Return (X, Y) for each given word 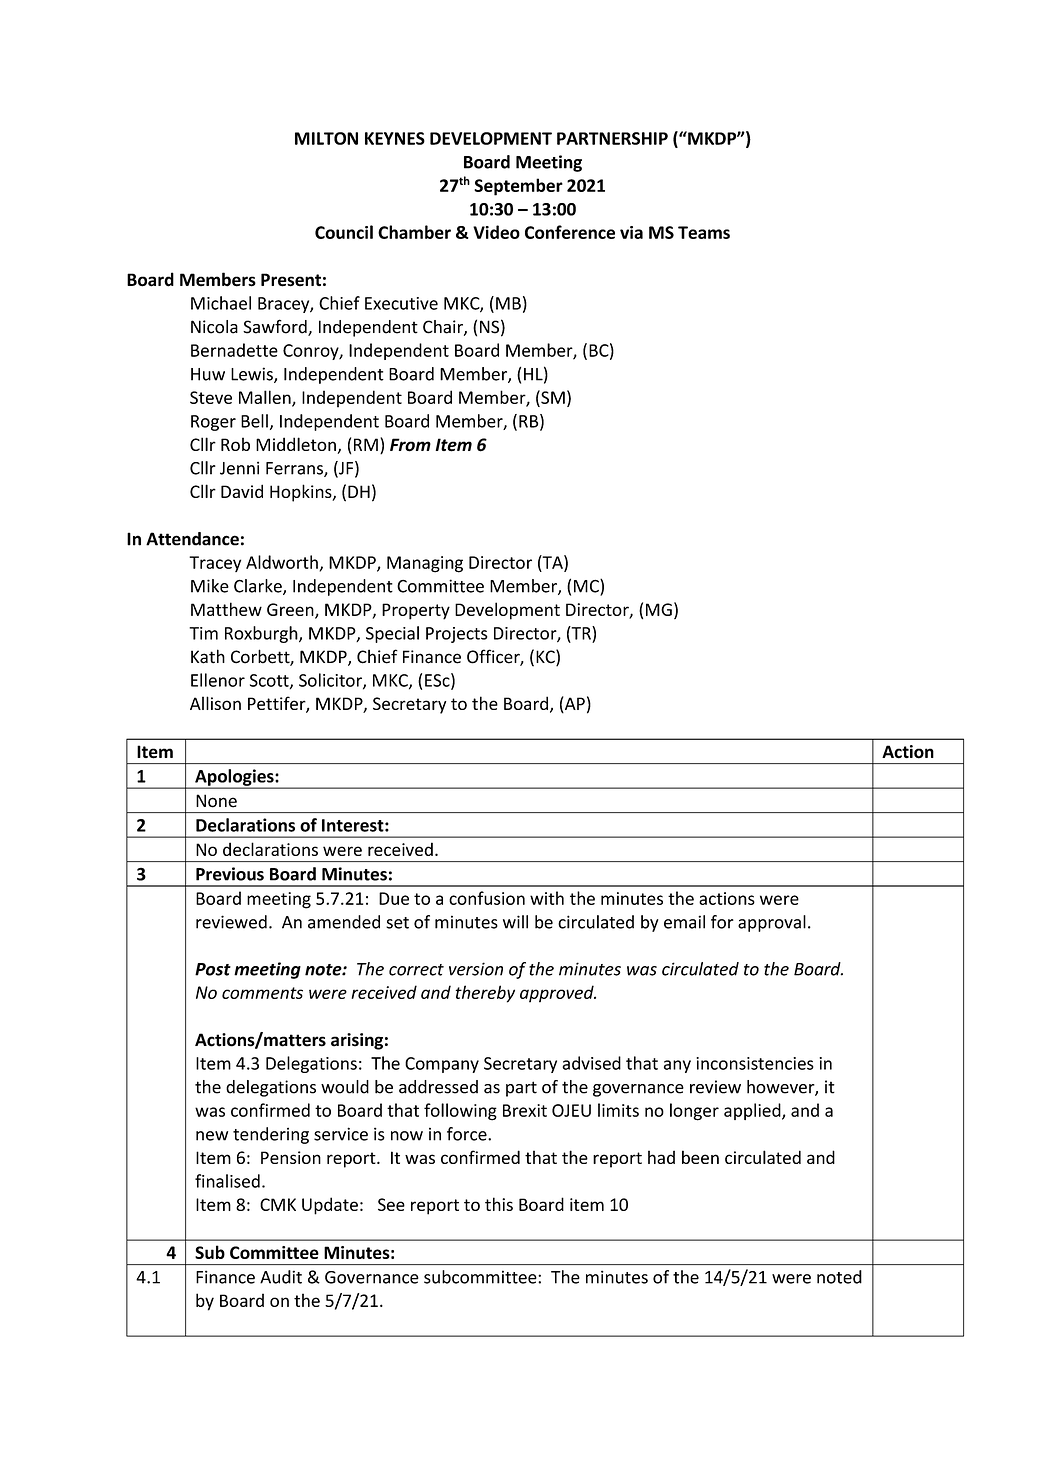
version (476, 969)
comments (262, 993)
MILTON (326, 138)
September (518, 187)
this (499, 1204)
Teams (704, 232)
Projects (457, 635)
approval (772, 923)
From (410, 445)
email (684, 922)
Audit (281, 1277)
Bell (254, 421)
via (631, 232)
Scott (270, 681)
